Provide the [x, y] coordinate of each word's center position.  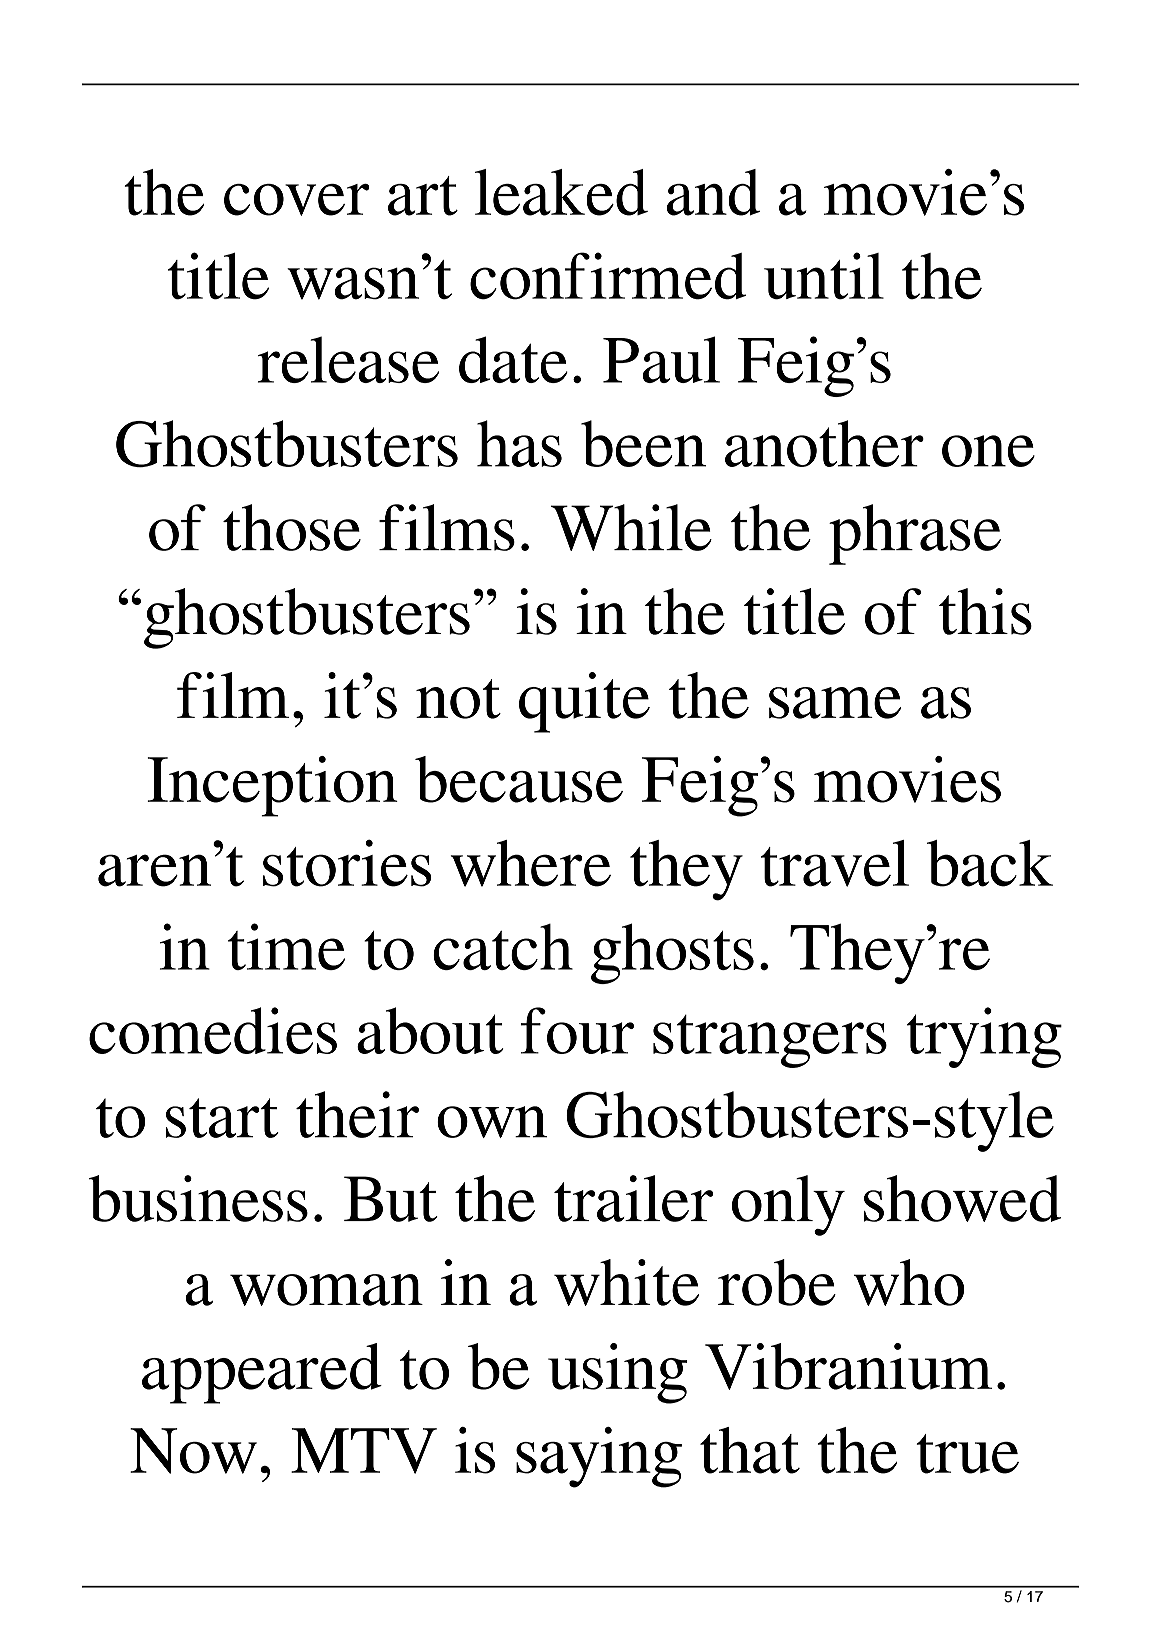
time [286, 946]
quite [584, 702]
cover [297, 200]
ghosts [672, 953]
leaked [561, 192]
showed [962, 1198]
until [824, 276]
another [824, 443]
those [292, 527]
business [198, 1198]
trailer [633, 1198]
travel [835, 863]
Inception [272, 786]
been [643, 443]
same [835, 703]
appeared [262, 1373]
